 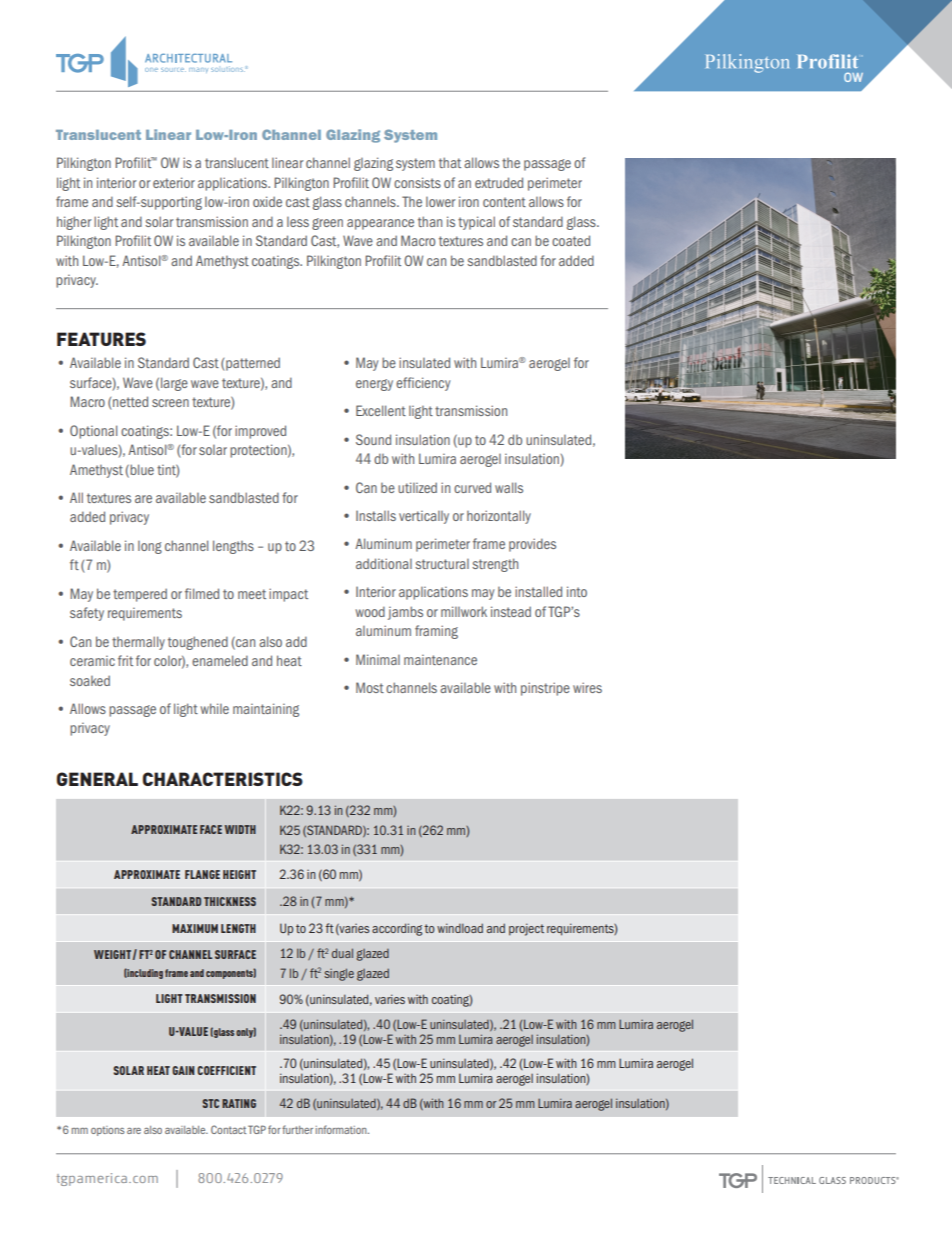 I want to click on options, so click(x=108, y=1131).
